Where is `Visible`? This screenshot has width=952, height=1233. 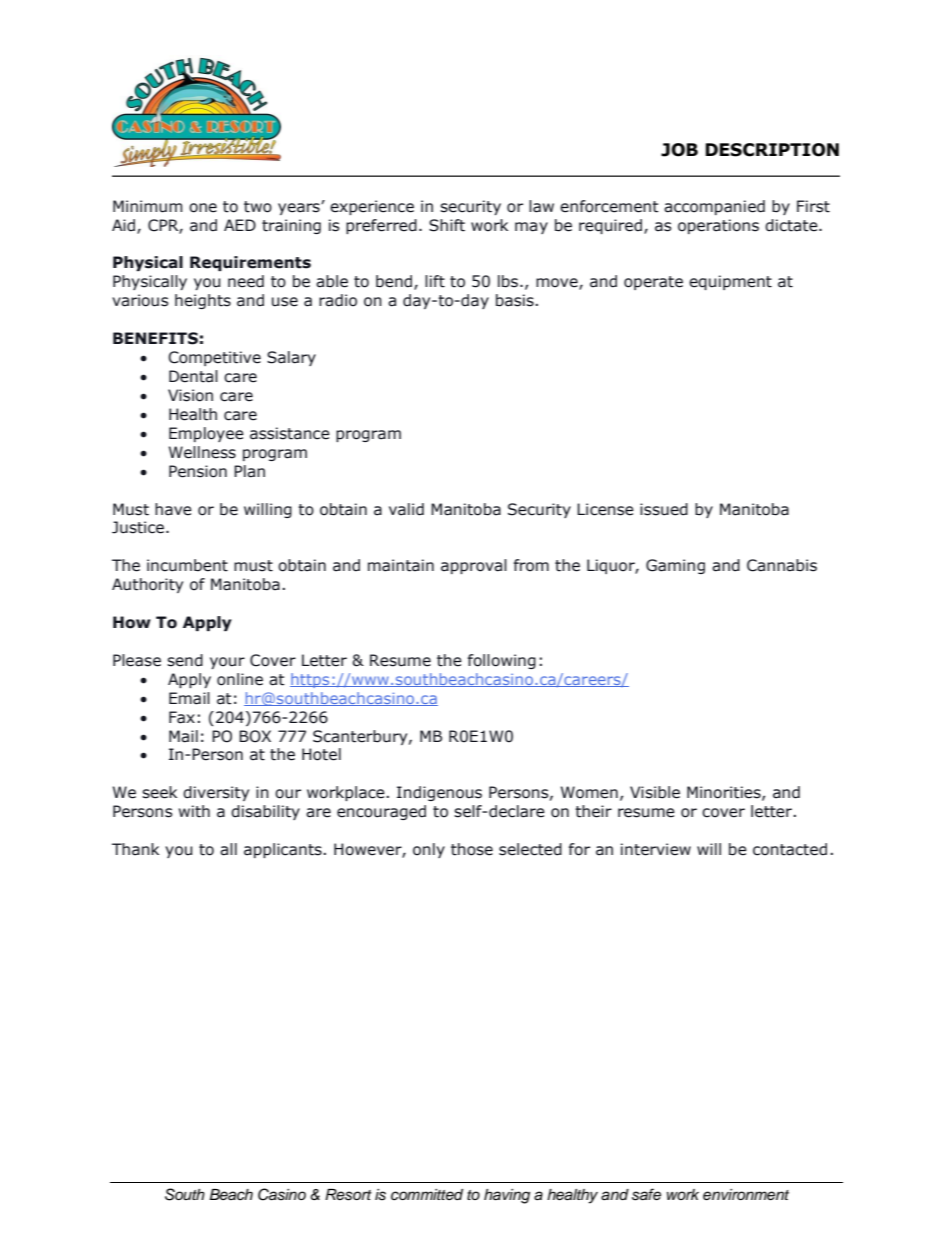 Visible is located at coordinates (655, 792).
